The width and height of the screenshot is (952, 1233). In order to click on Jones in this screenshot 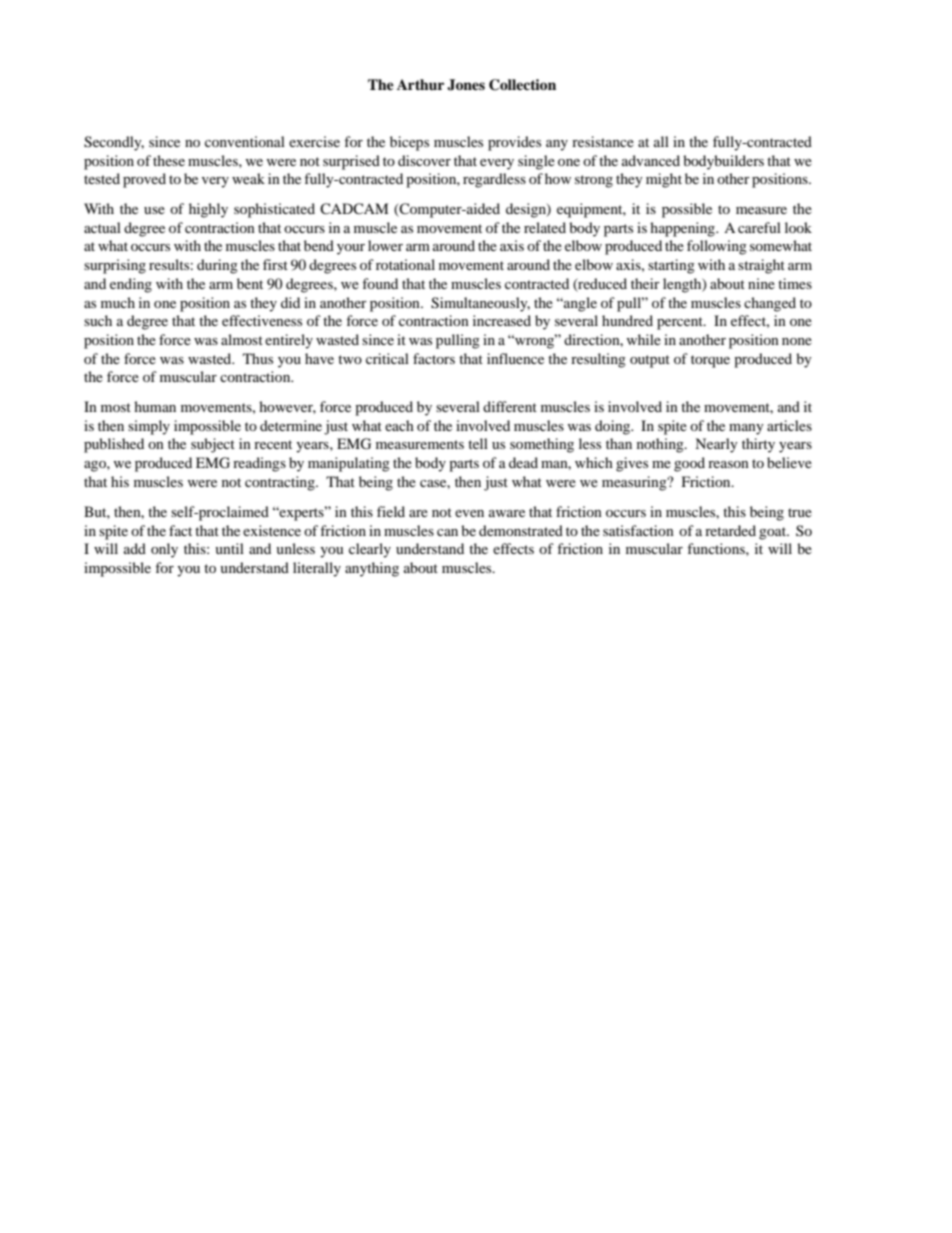, I will do `click(466, 85)`.
